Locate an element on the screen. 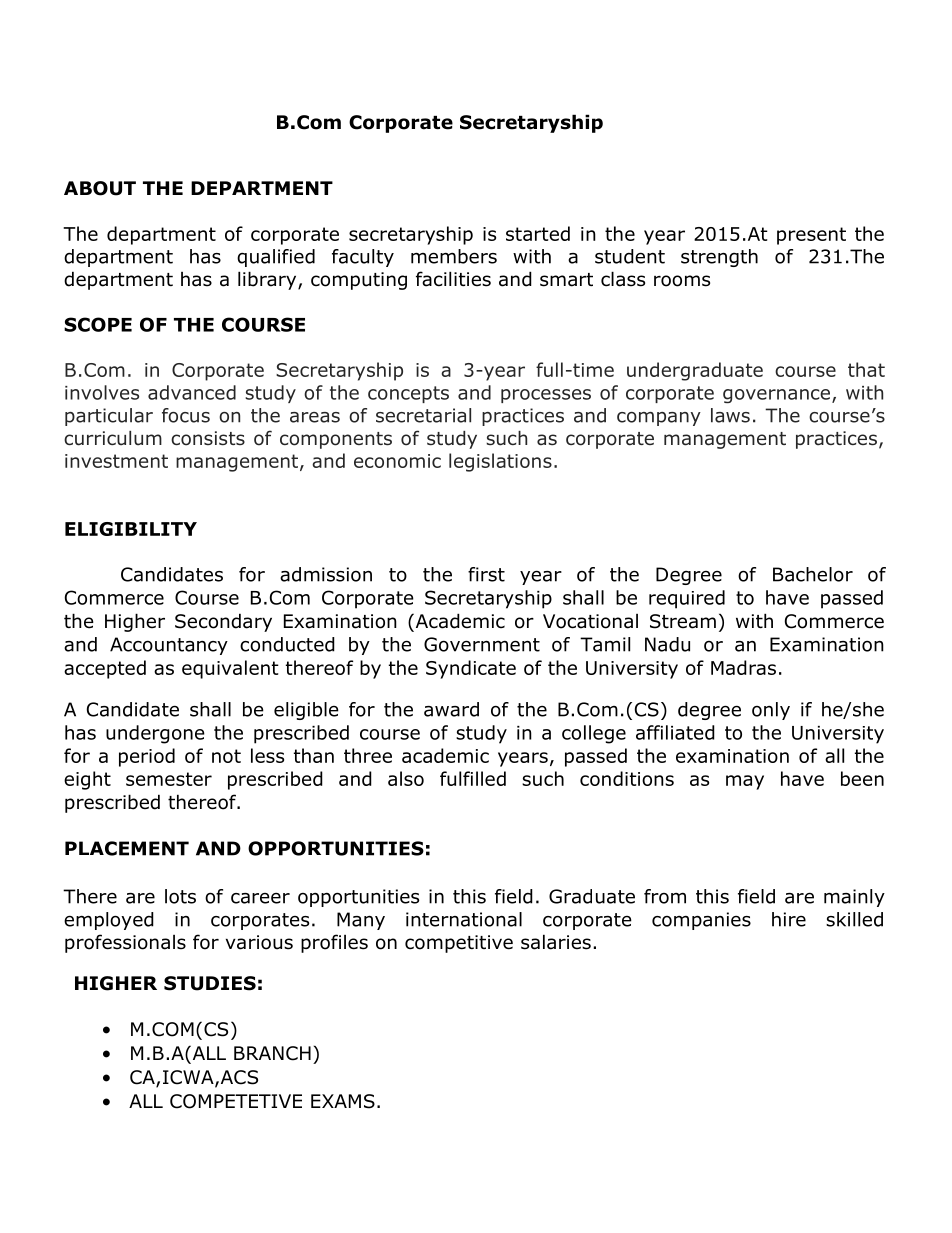  Bachelor is located at coordinates (813, 574).
